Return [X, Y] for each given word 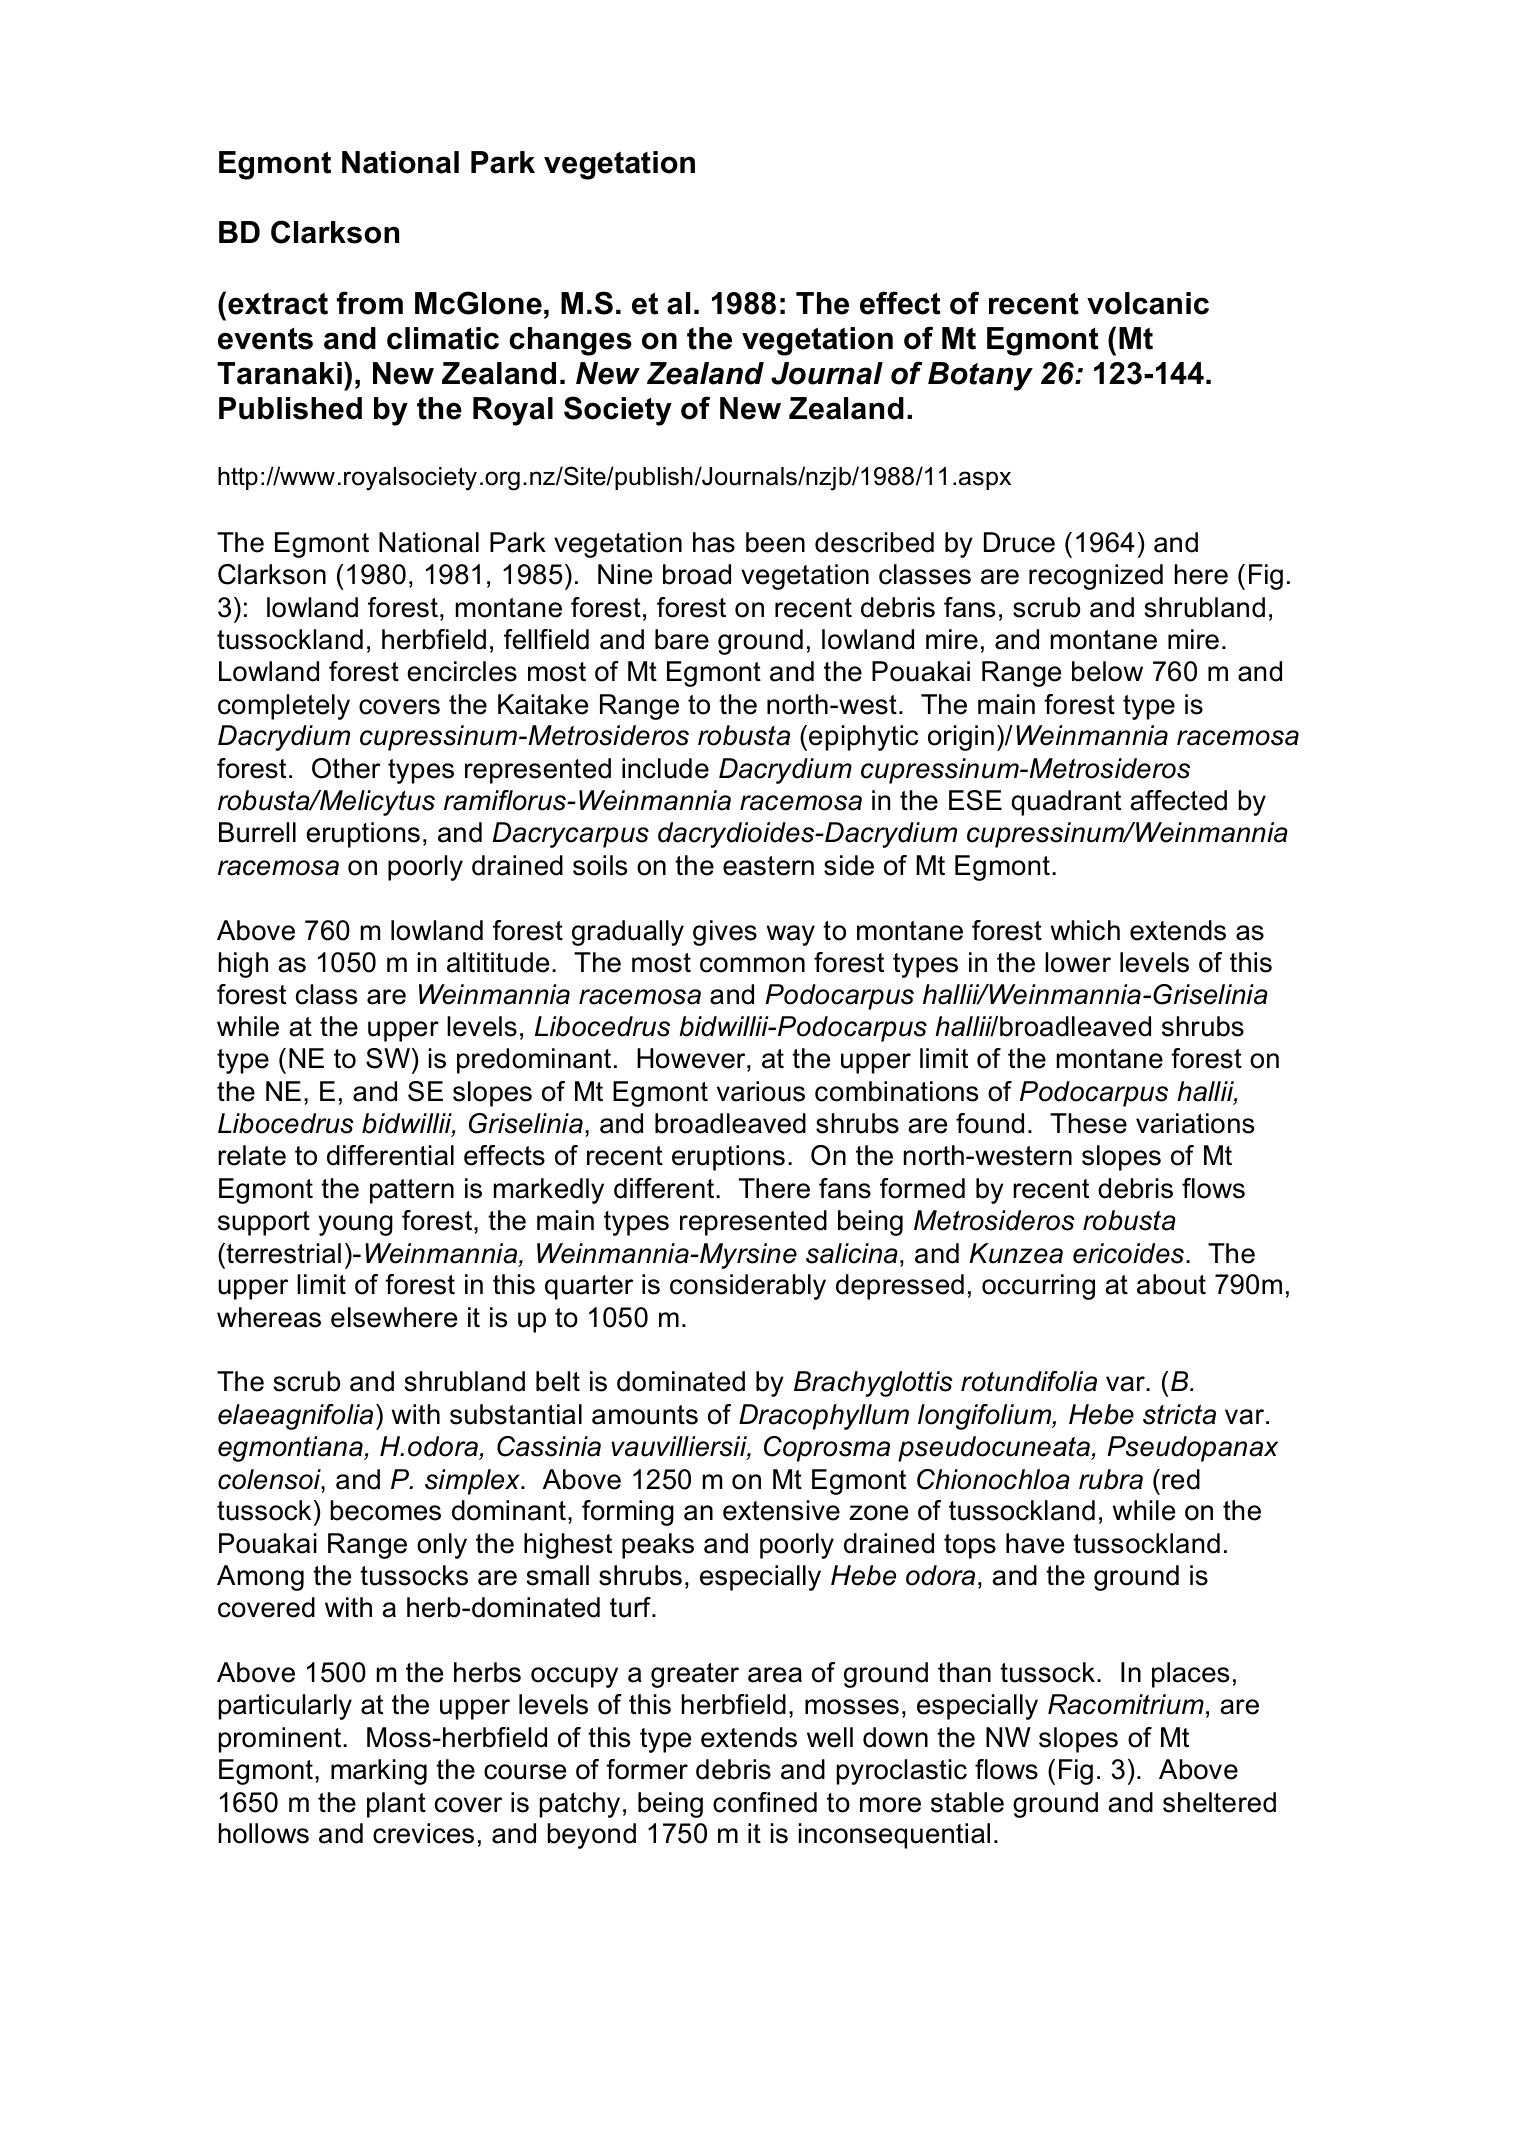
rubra [1111, 1479]
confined [765, 1802]
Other [346, 768]
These [1088, 1123]
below [1107, 671]
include [665, 768]
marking [379, 1772]
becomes [385, 1510]
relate [252, 1155]
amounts [645, 1415]
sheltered [1219, 1802]
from [370, 303]
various [761, 1091]
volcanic [1148, 303]
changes [570, 341]
